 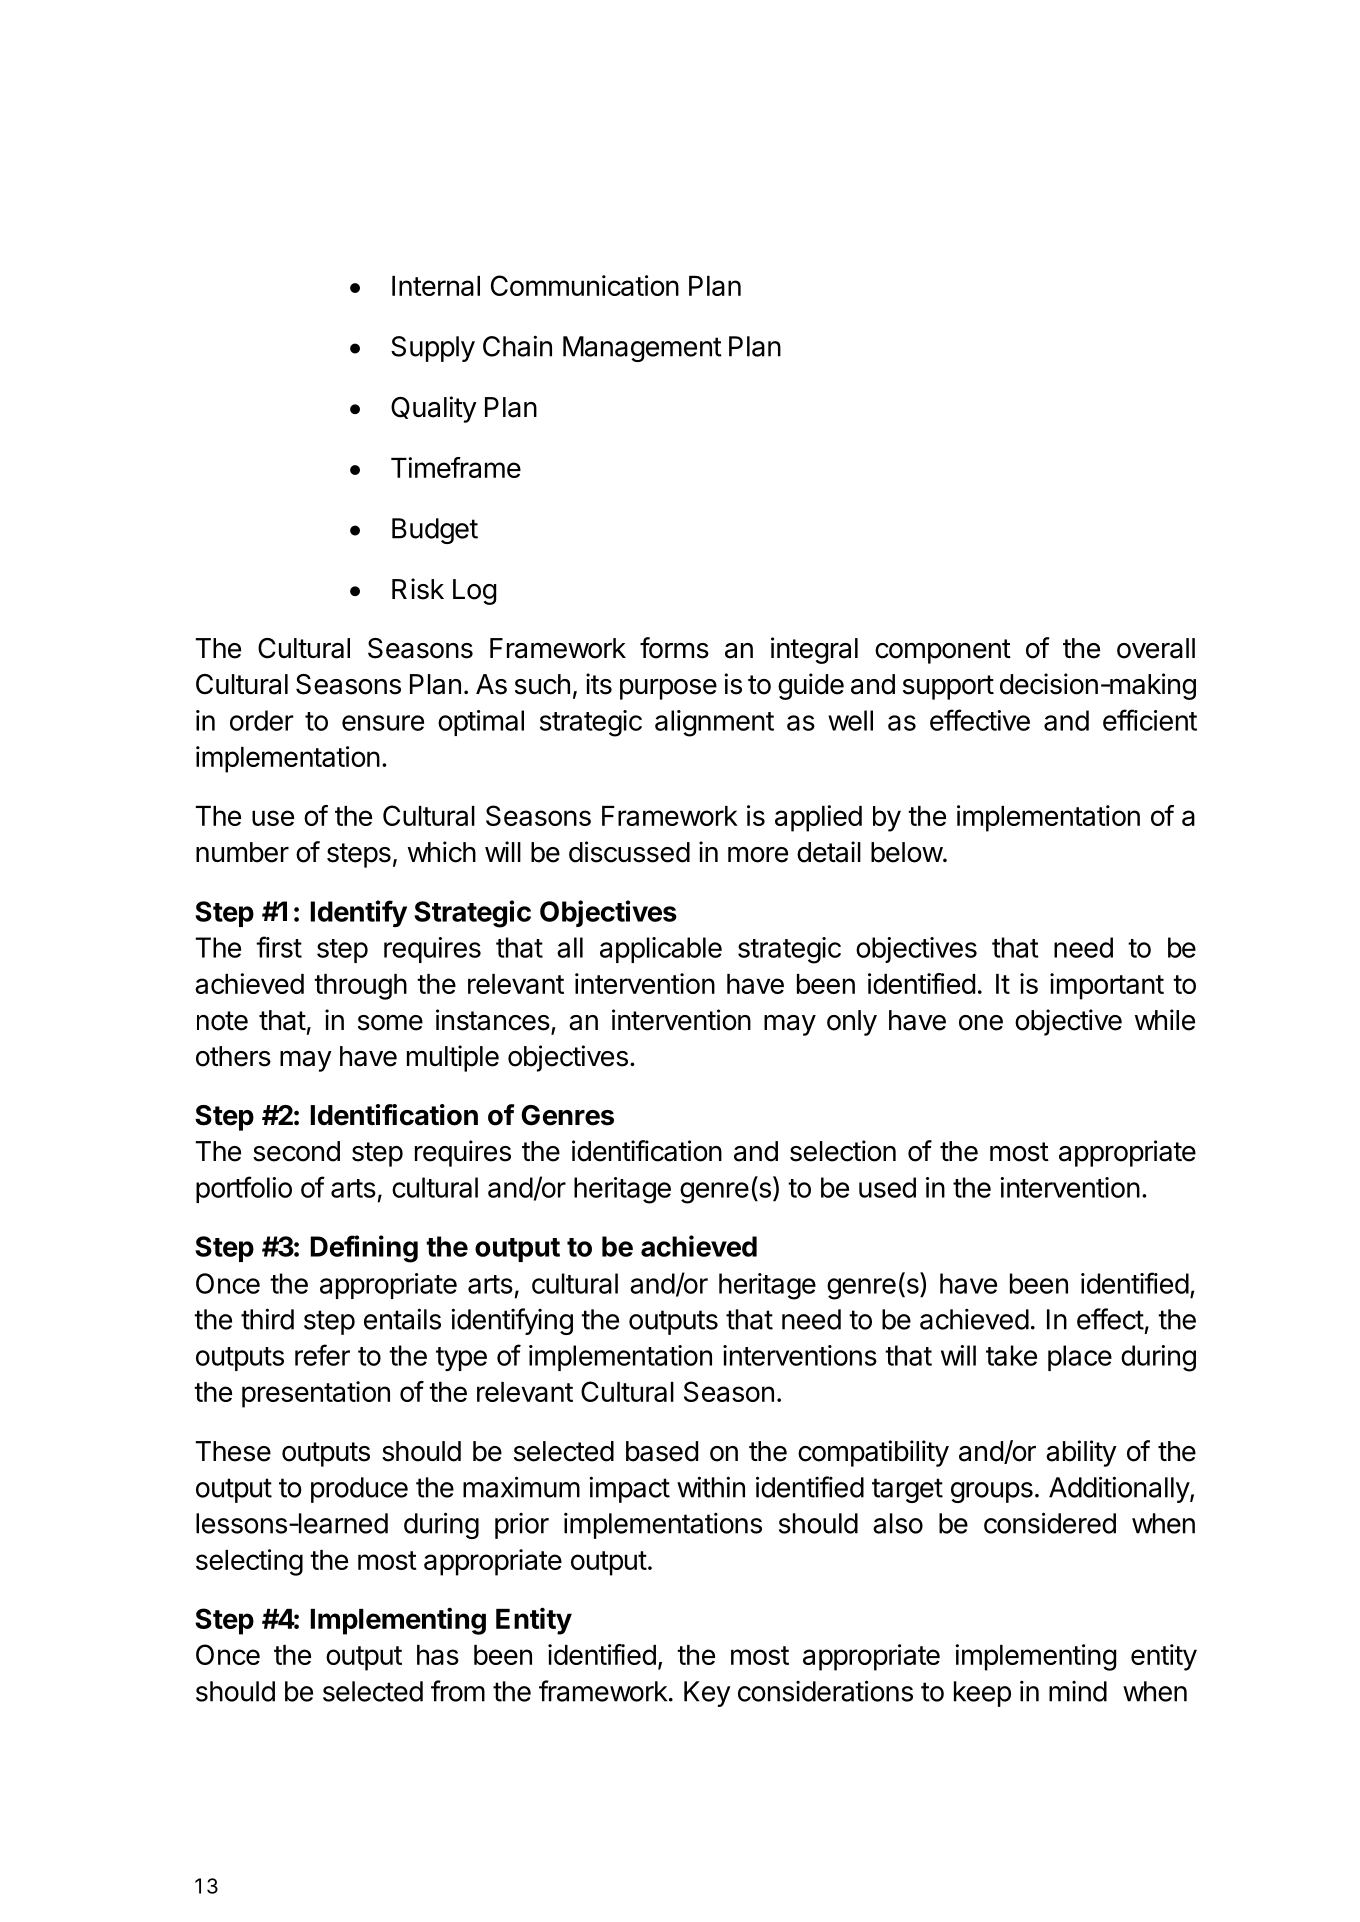 What do you see at coordinates (1078, 1691) in the screenshot?
I see `mind` at bounding box center [1078, 1691].
